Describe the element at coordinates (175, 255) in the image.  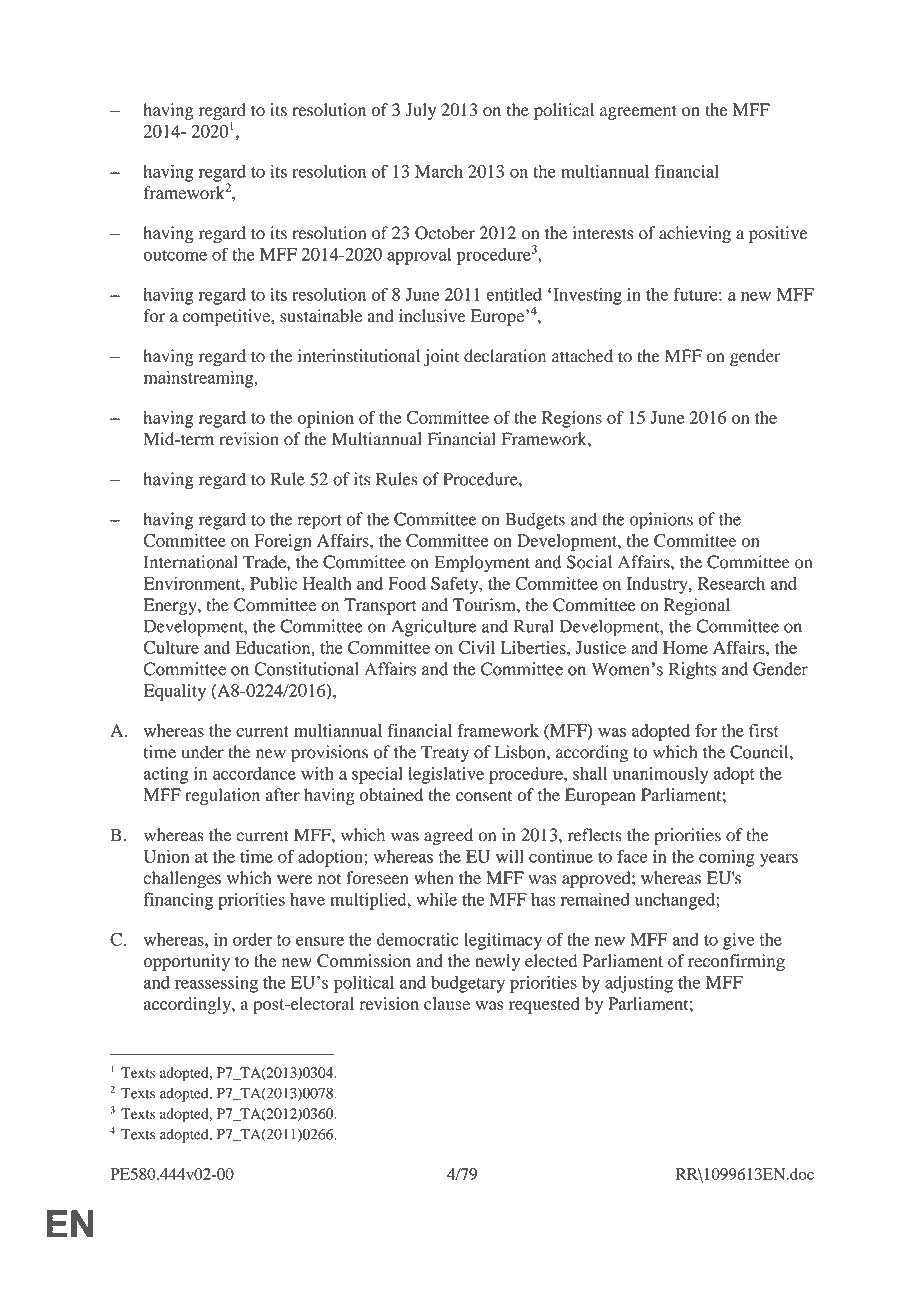
I see `outcome` at that location.
